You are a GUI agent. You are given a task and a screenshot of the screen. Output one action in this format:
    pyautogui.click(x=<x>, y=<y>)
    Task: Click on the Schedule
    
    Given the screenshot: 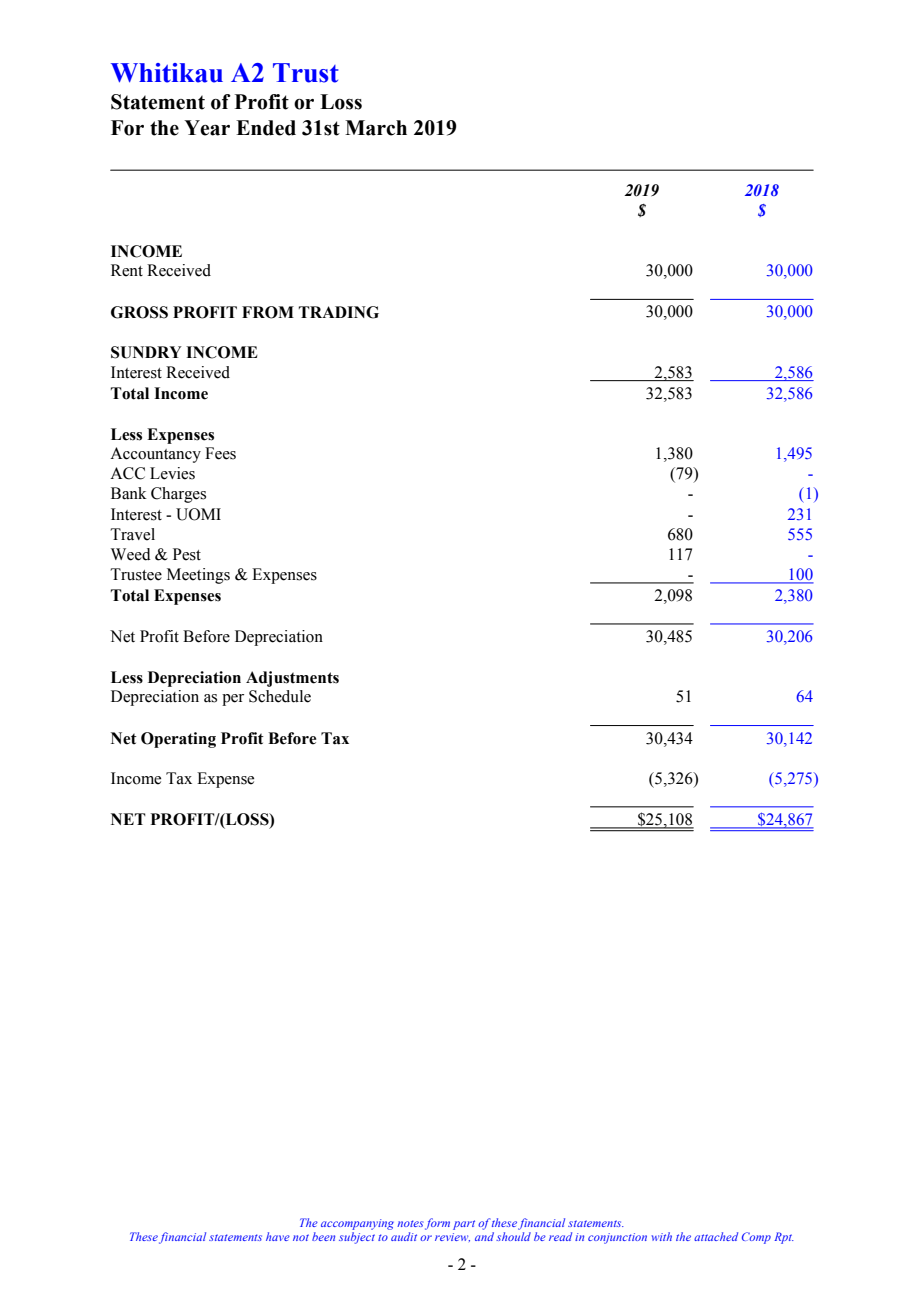 What is the action you would take?
    pyautogui.click(x=280, y=696)
